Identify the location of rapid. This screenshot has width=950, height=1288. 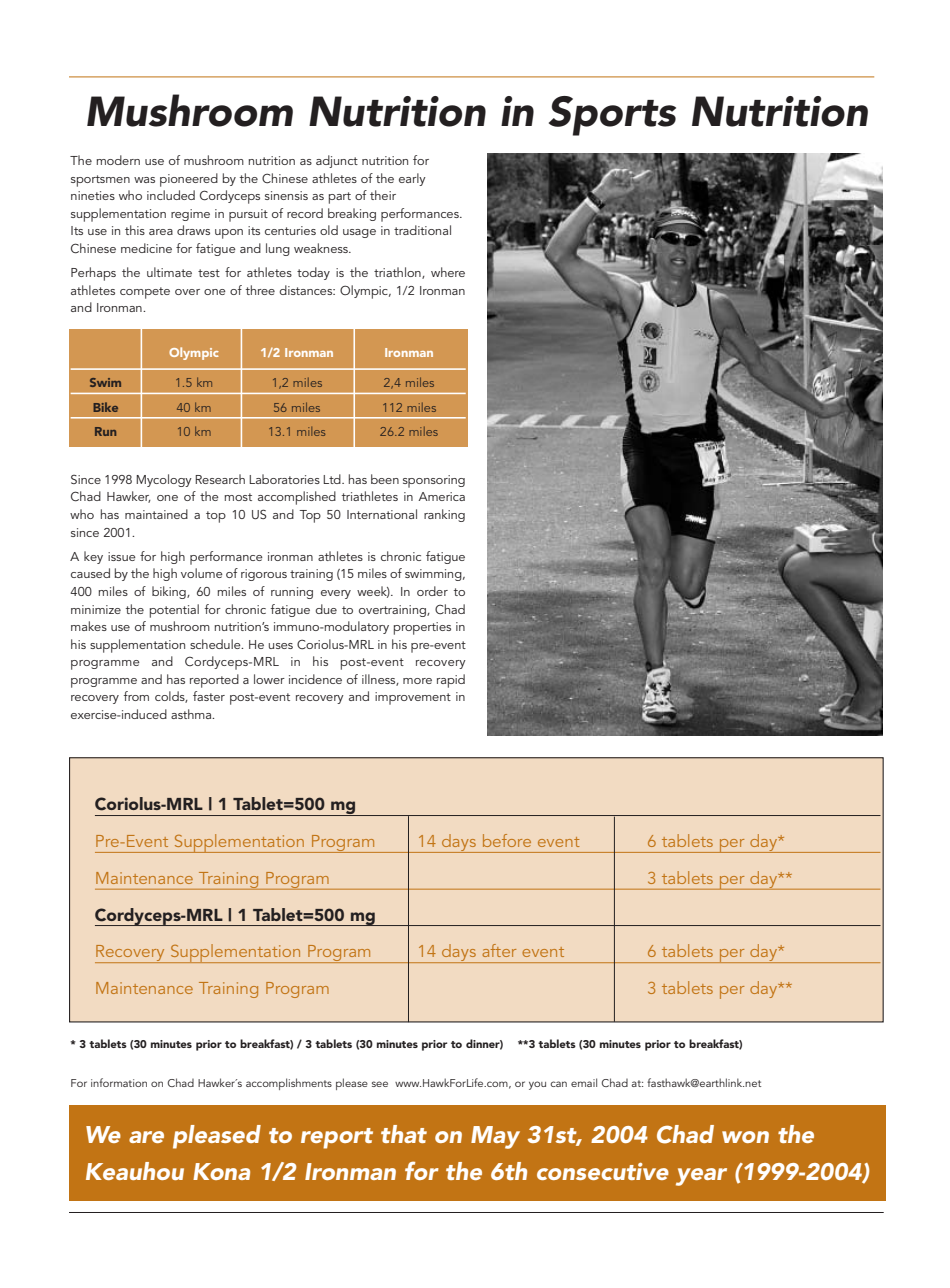
(451, 681).
